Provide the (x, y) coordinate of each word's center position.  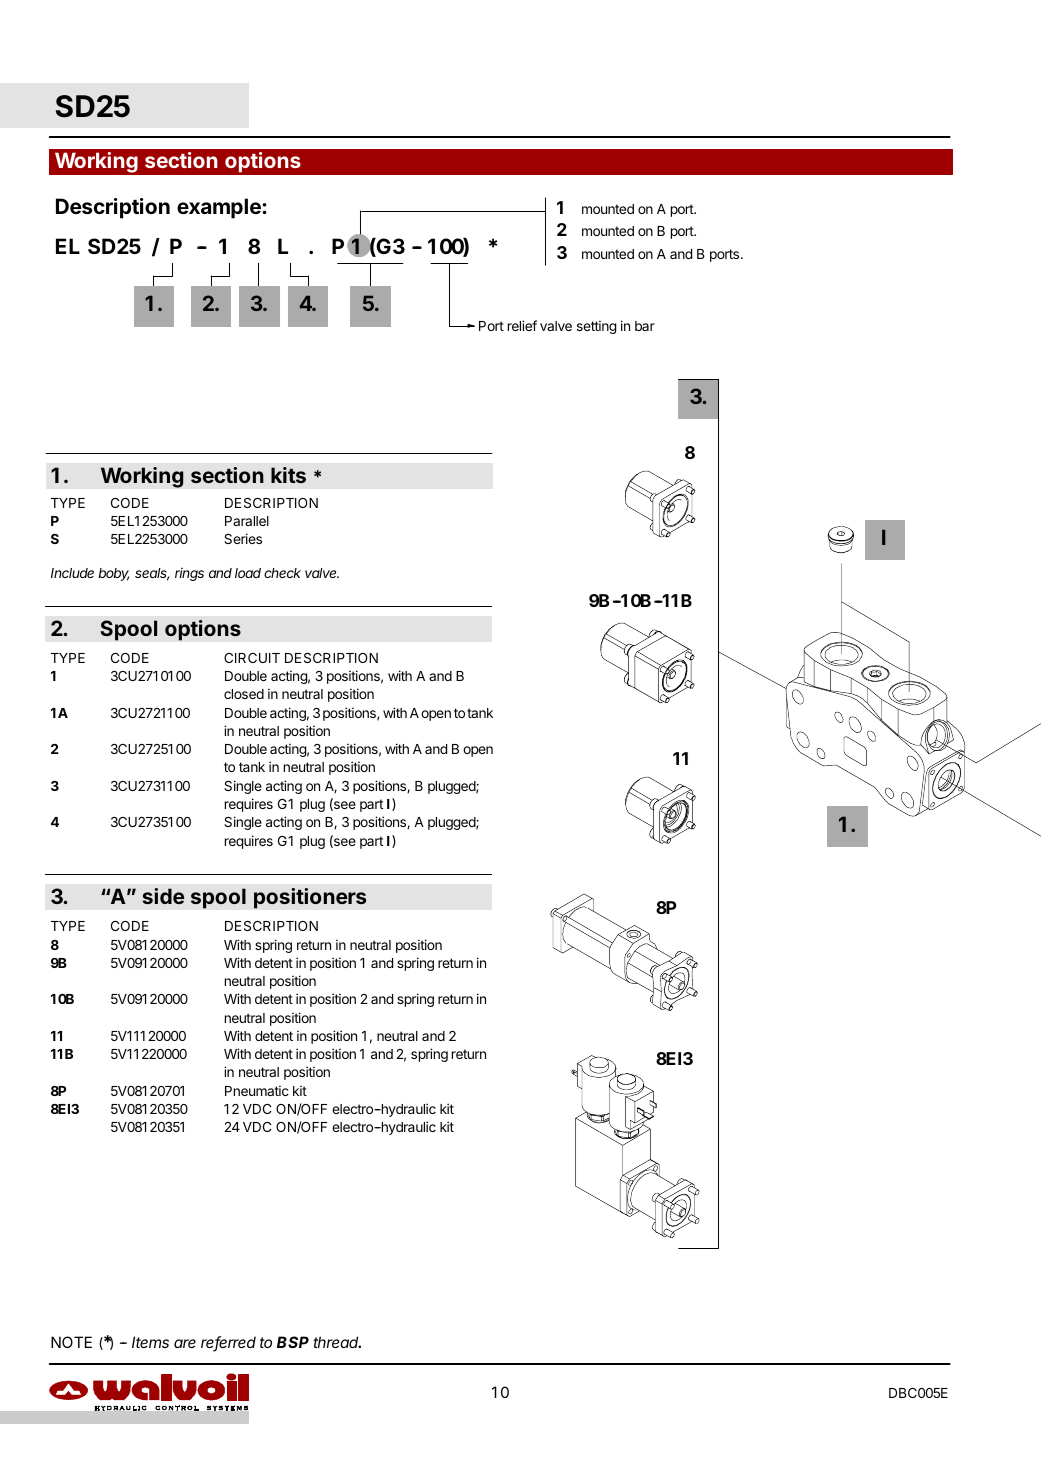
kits (288, 475)
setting (596, 327)
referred (228, 1343)
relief (522, 325)
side (164, 896)
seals (152, 574)
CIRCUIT (252, 658)
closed (244, 694)
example (220, 208)
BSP (293, 1342)
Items (150, 1342)
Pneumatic (257, 1090)
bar (645, 326)
